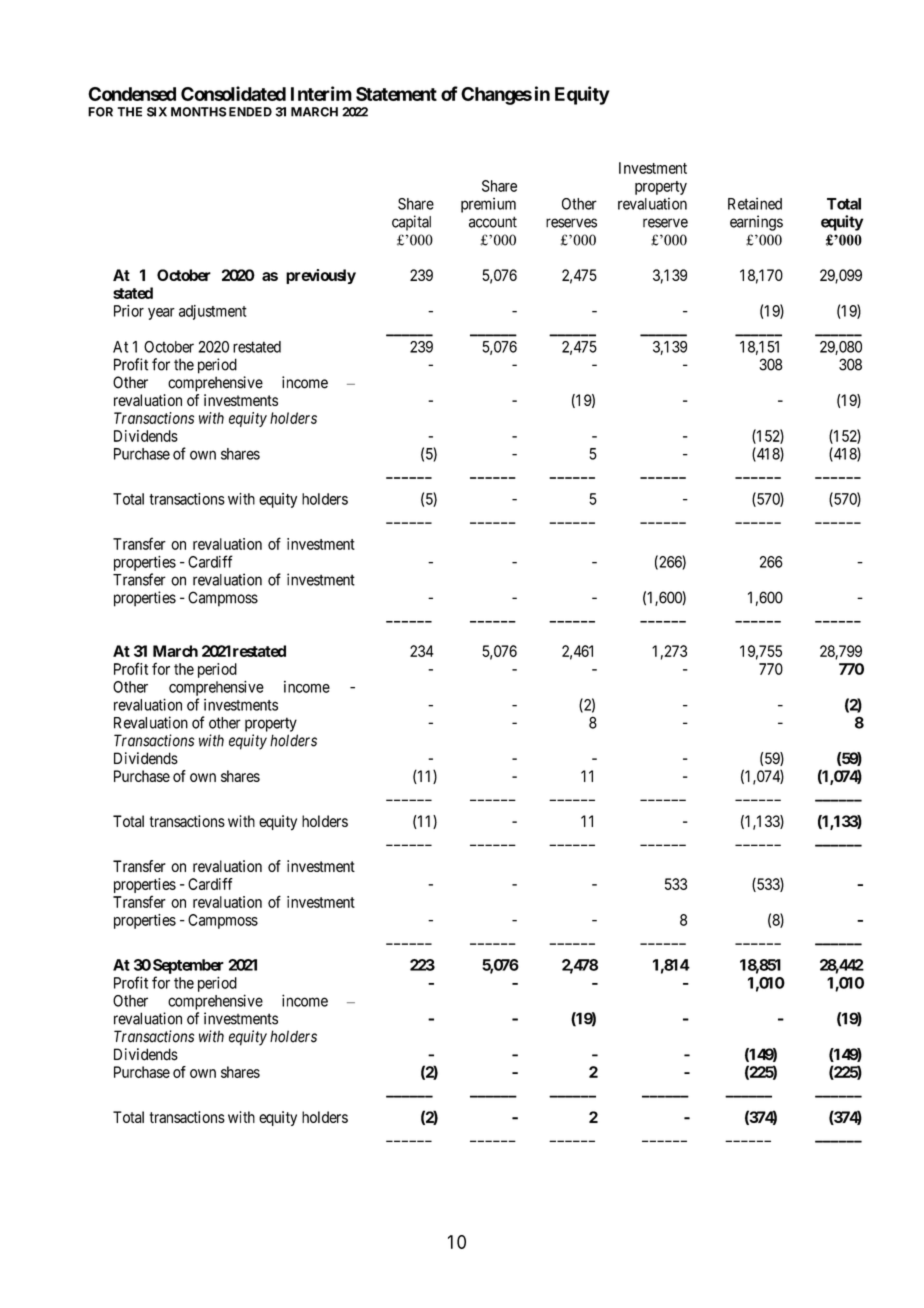 The width and height of the screenshot is (924, 1308). Describe the element at coordinates (755, 203) in the screenshot. I see `Retained` at that location.
